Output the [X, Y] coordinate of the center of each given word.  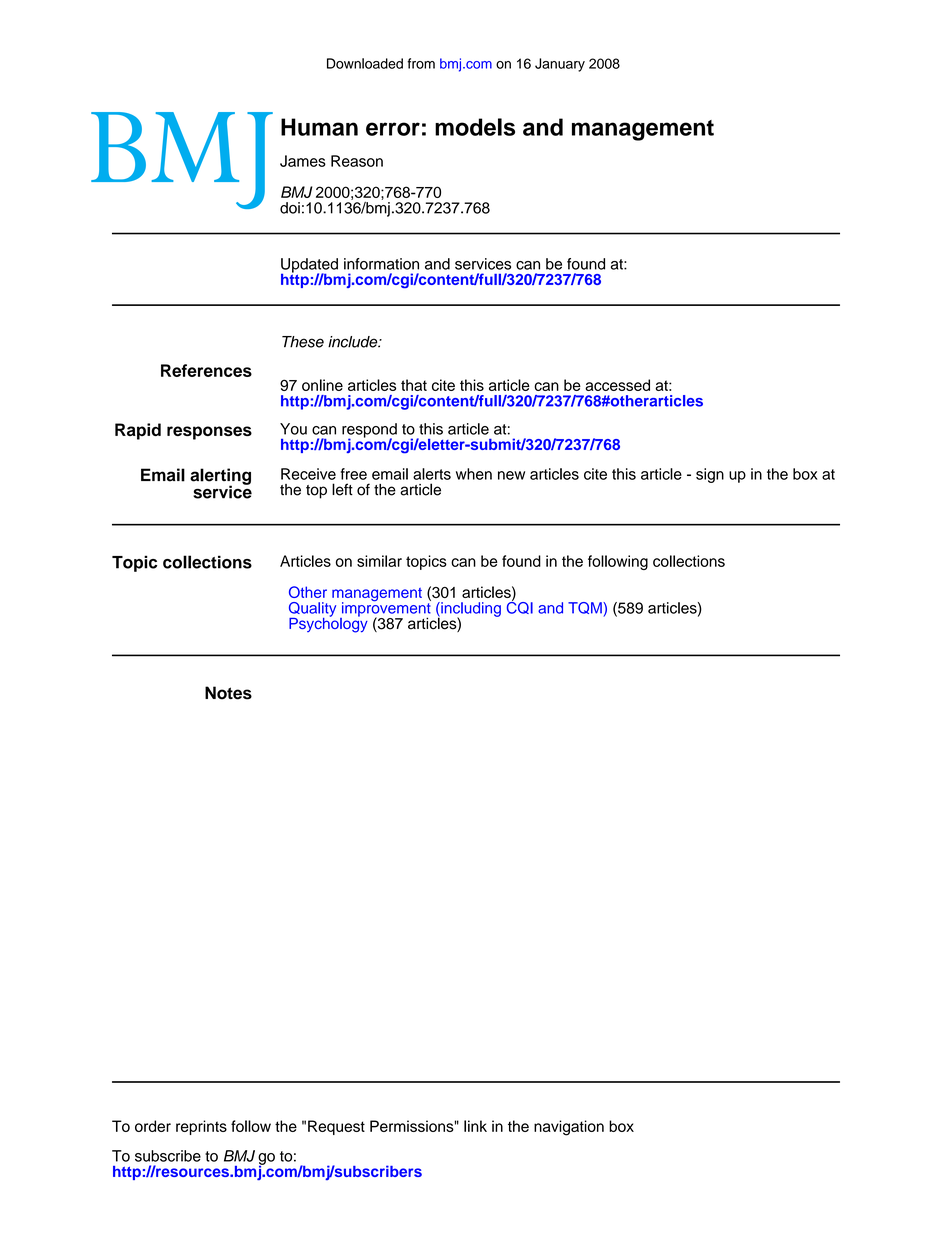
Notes [228, 693]
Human [319, 127]
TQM [586, 609]
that [414, 385]
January [560, 65]
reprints [201, 1127]
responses [209, 433]
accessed [617, 385]
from [421, 63]
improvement [385, 609]
